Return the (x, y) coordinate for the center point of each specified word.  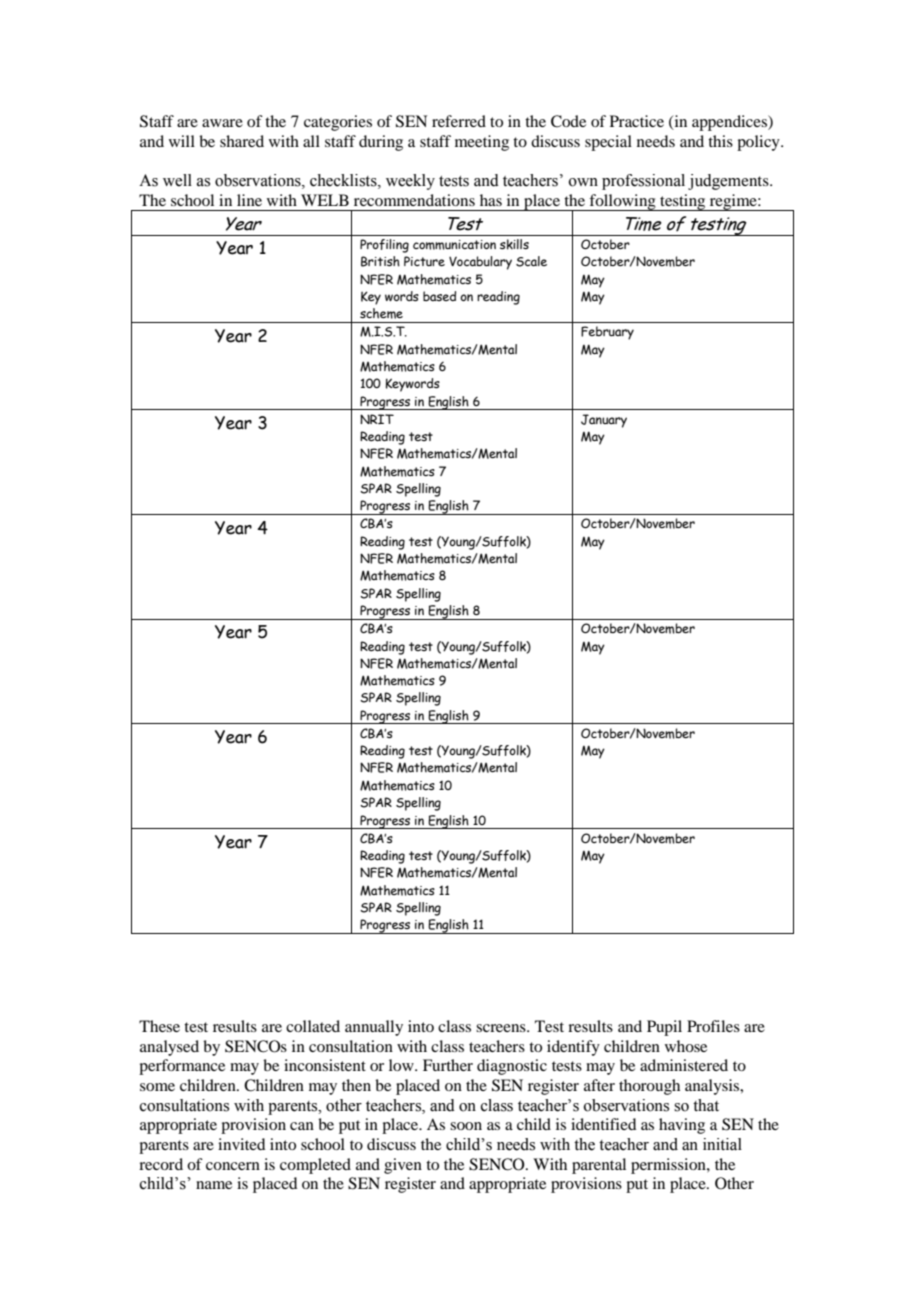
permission (669, 1166)
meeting (482, 143)
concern (233, 1166)
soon (466, 1126)
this (720, 141)
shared (242, 141)
